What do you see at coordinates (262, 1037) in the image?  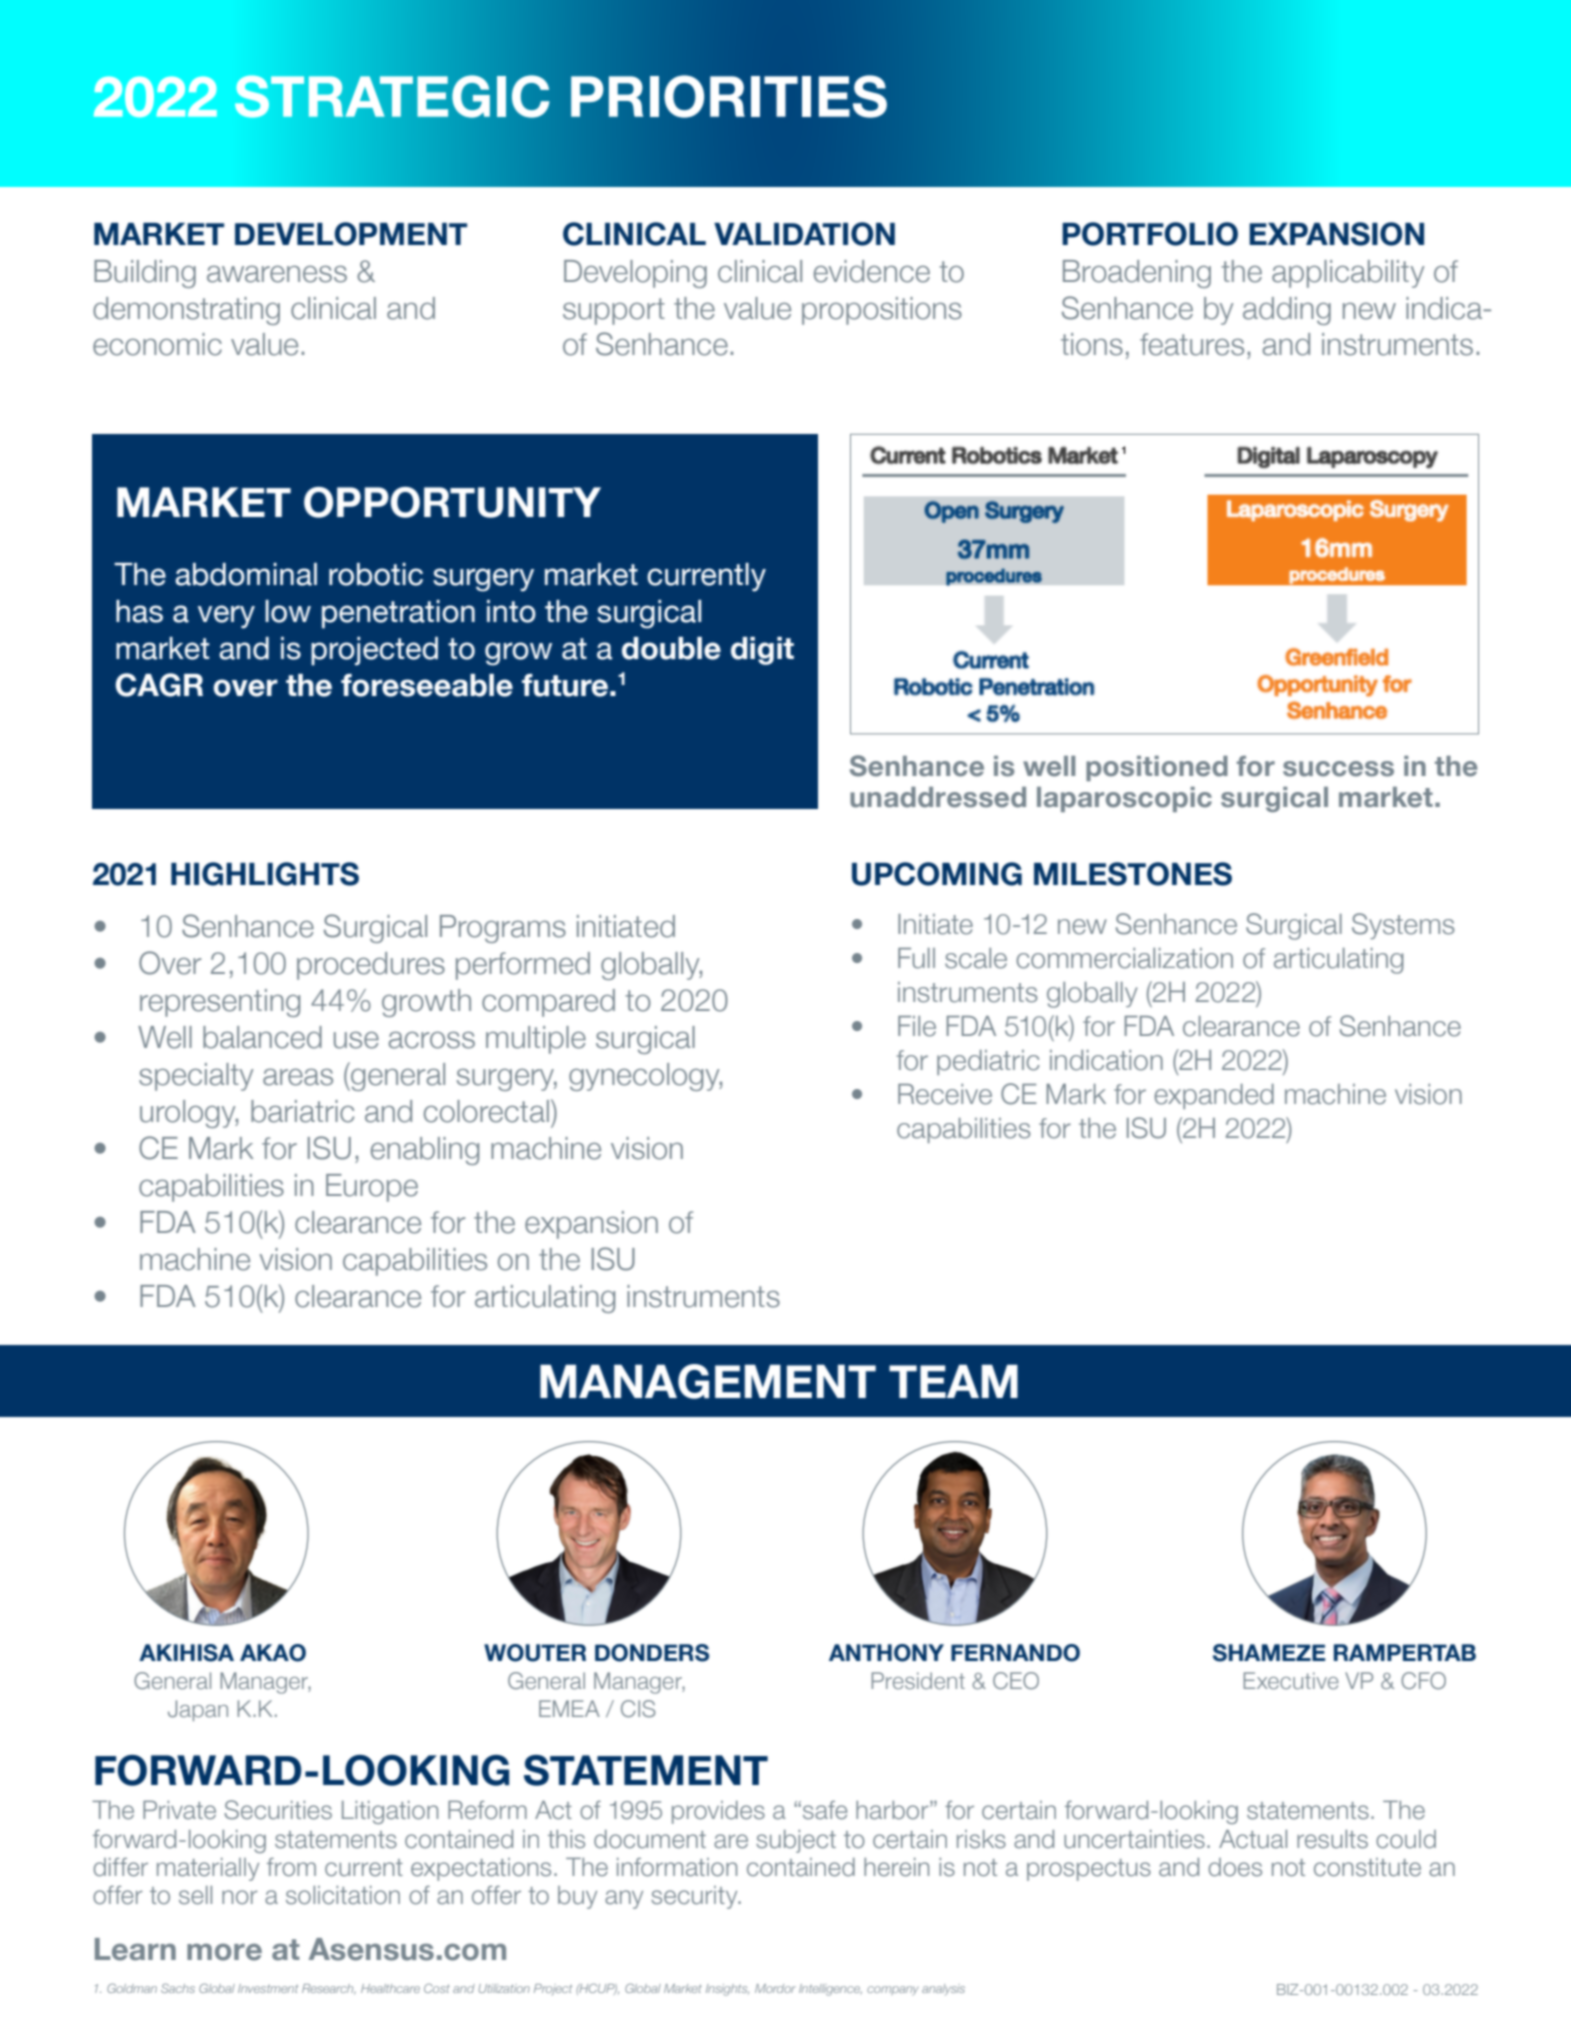 I see `balanced` at bounding box center [262, 1037].
